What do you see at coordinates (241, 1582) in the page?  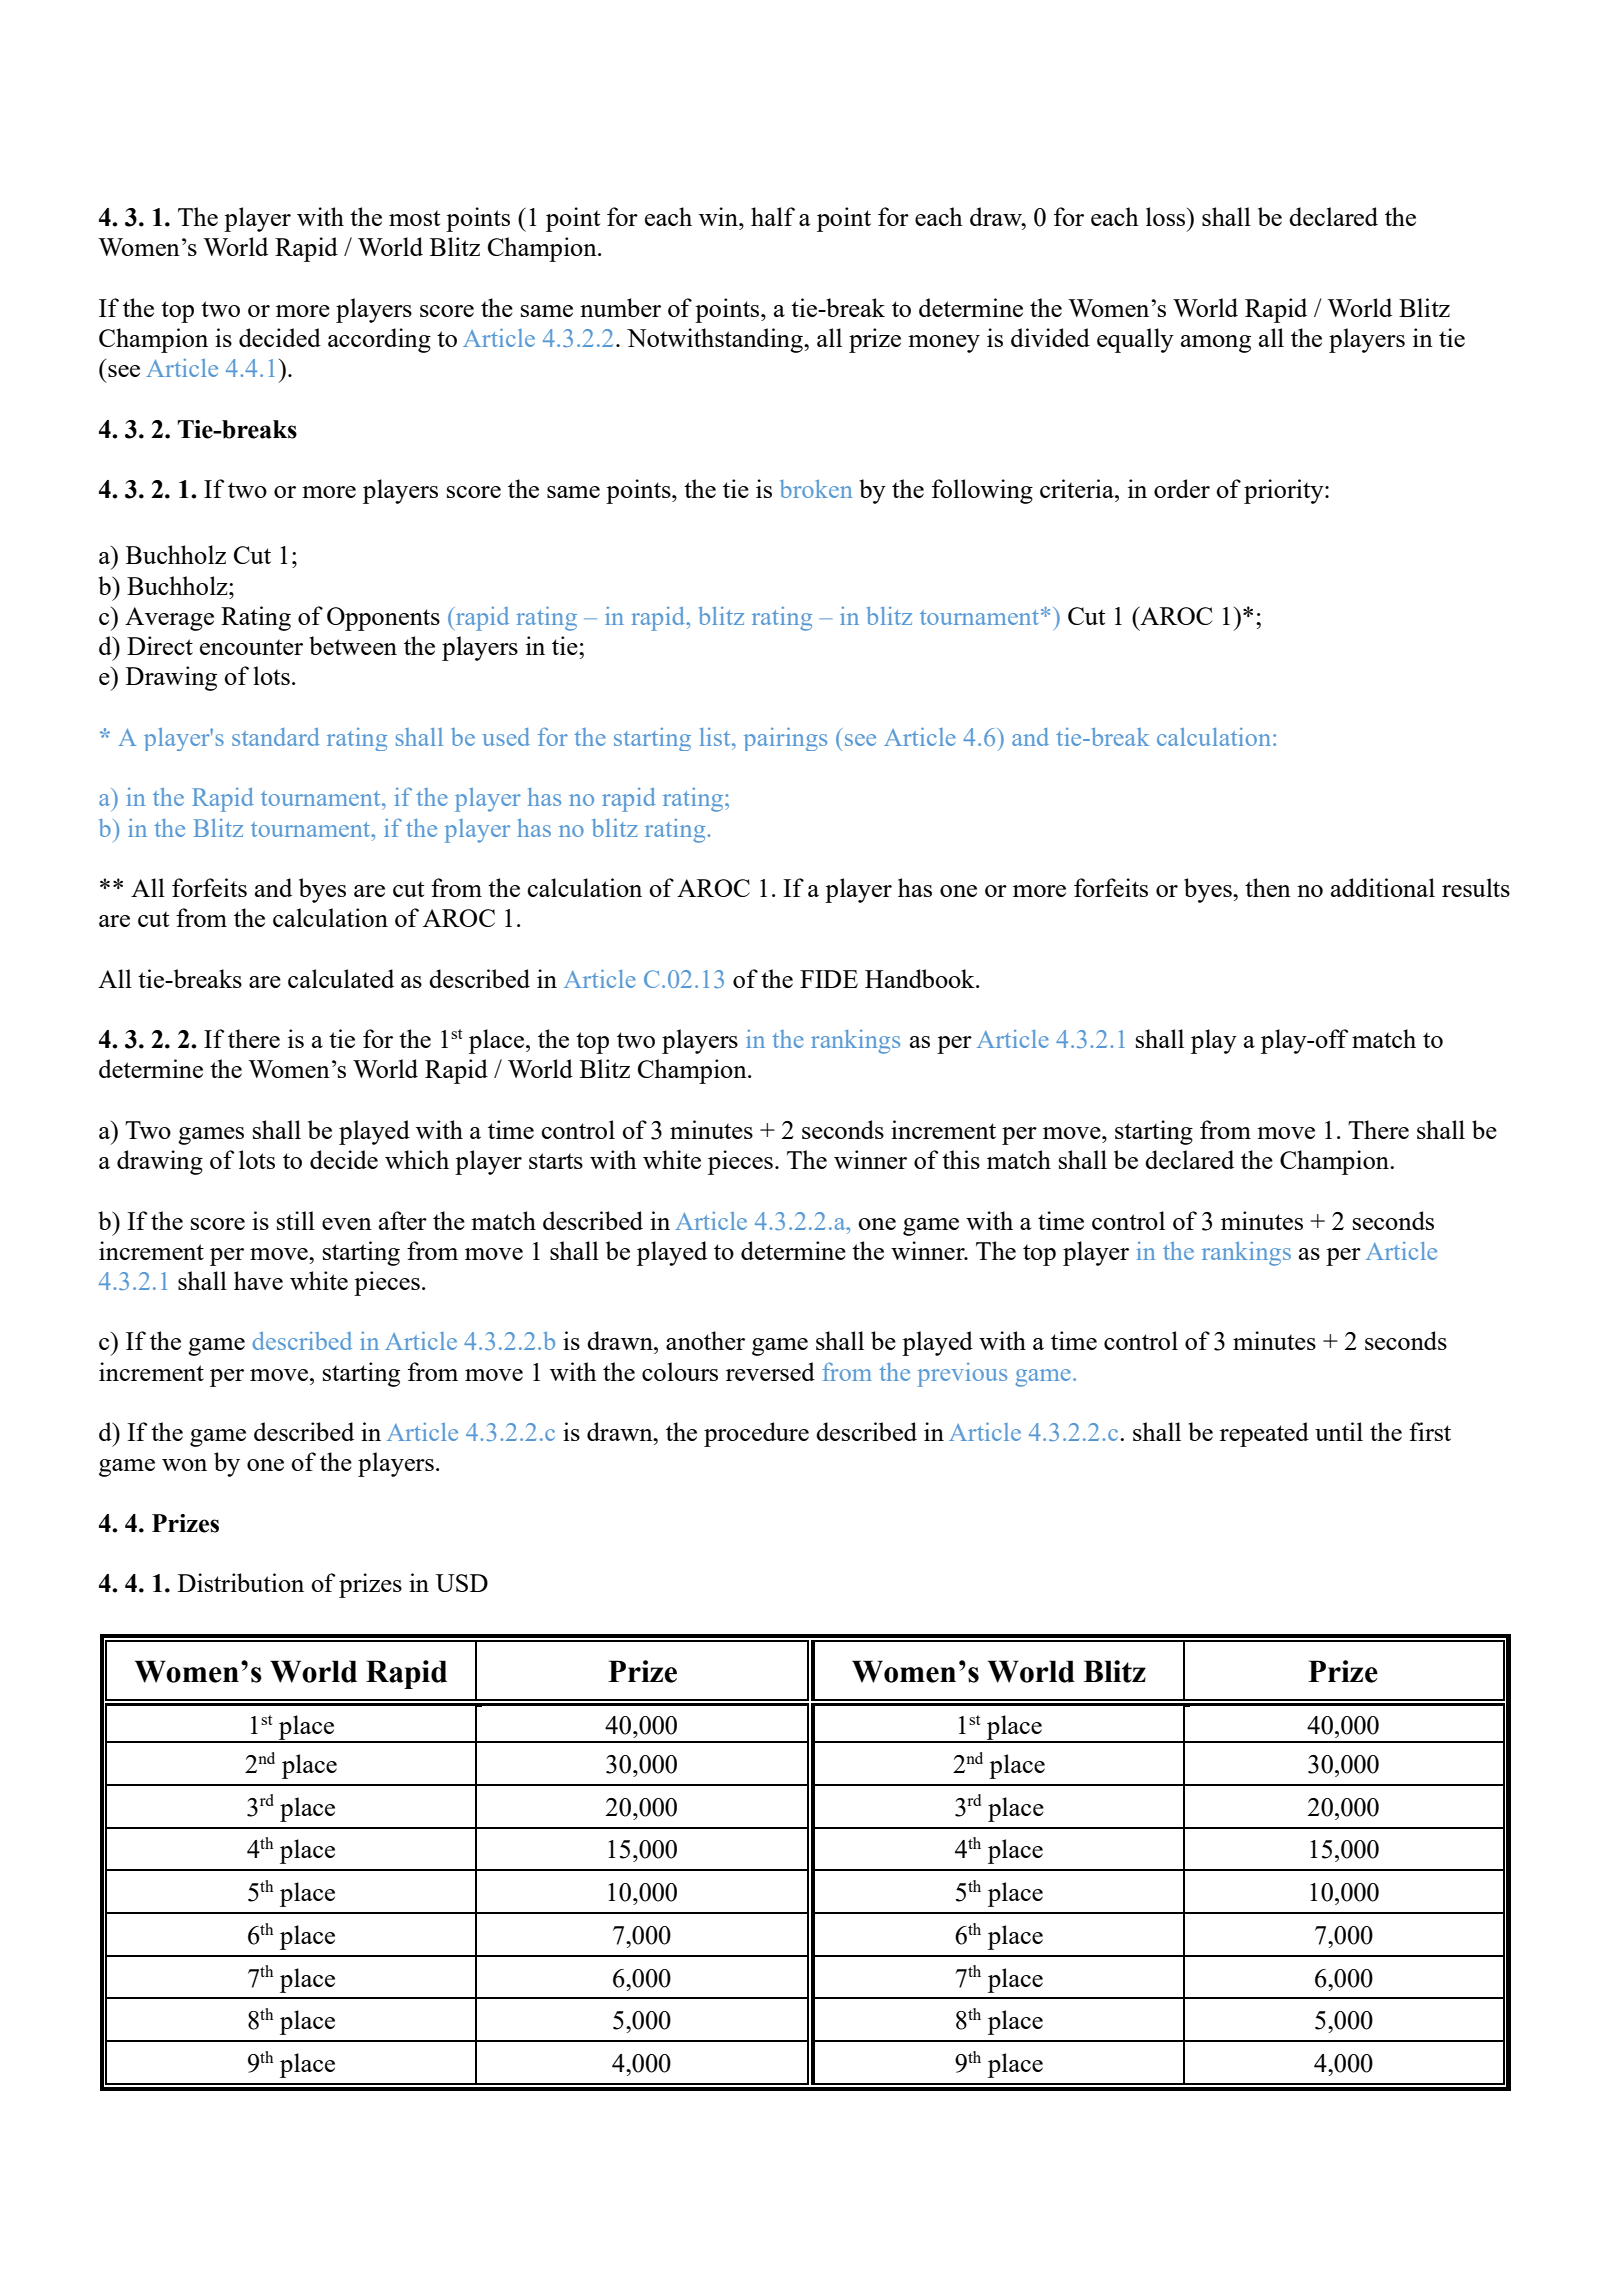 I see `Distribution` at bounding box center [241, 1582].
